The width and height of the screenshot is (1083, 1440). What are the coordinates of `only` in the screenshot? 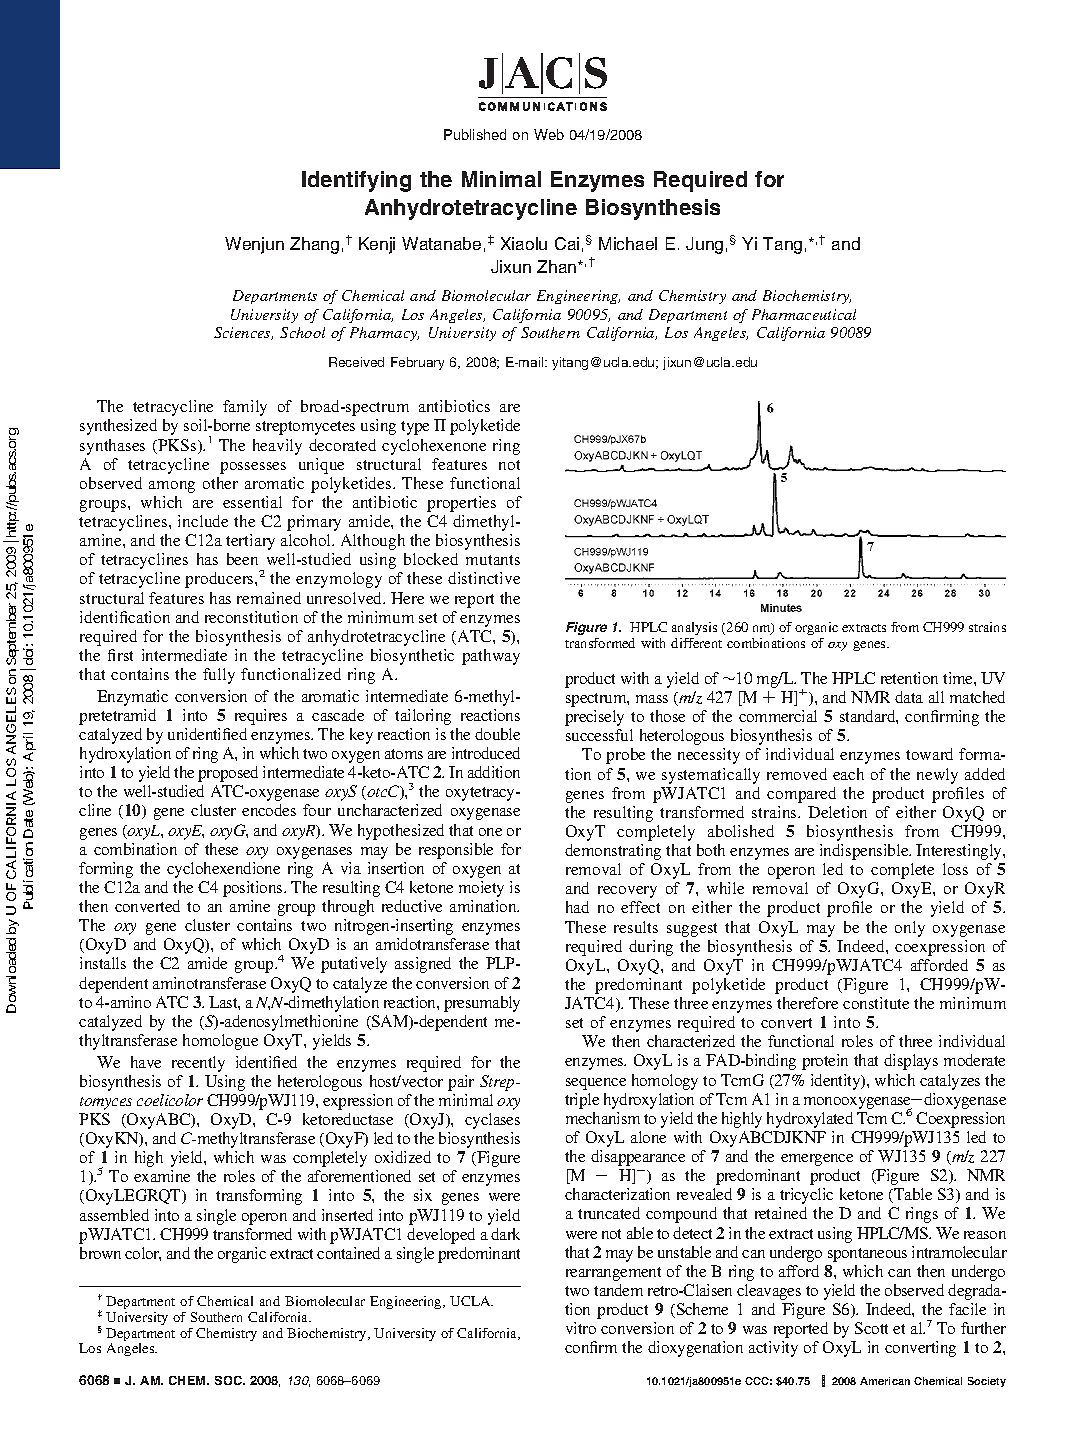 It's located at (910, 929).
